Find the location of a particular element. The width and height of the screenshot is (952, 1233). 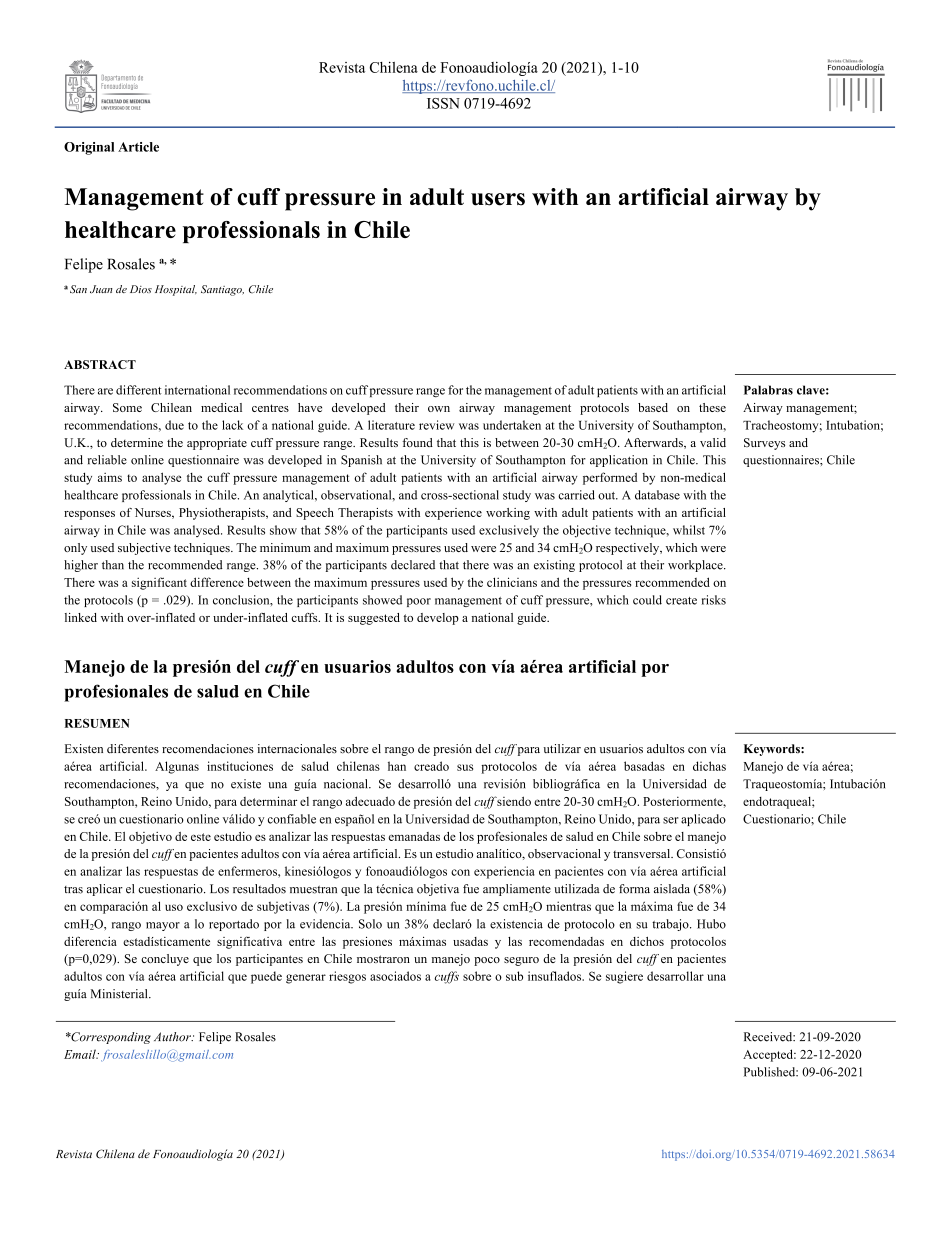

Author is located at coordinates (173, 1037).
